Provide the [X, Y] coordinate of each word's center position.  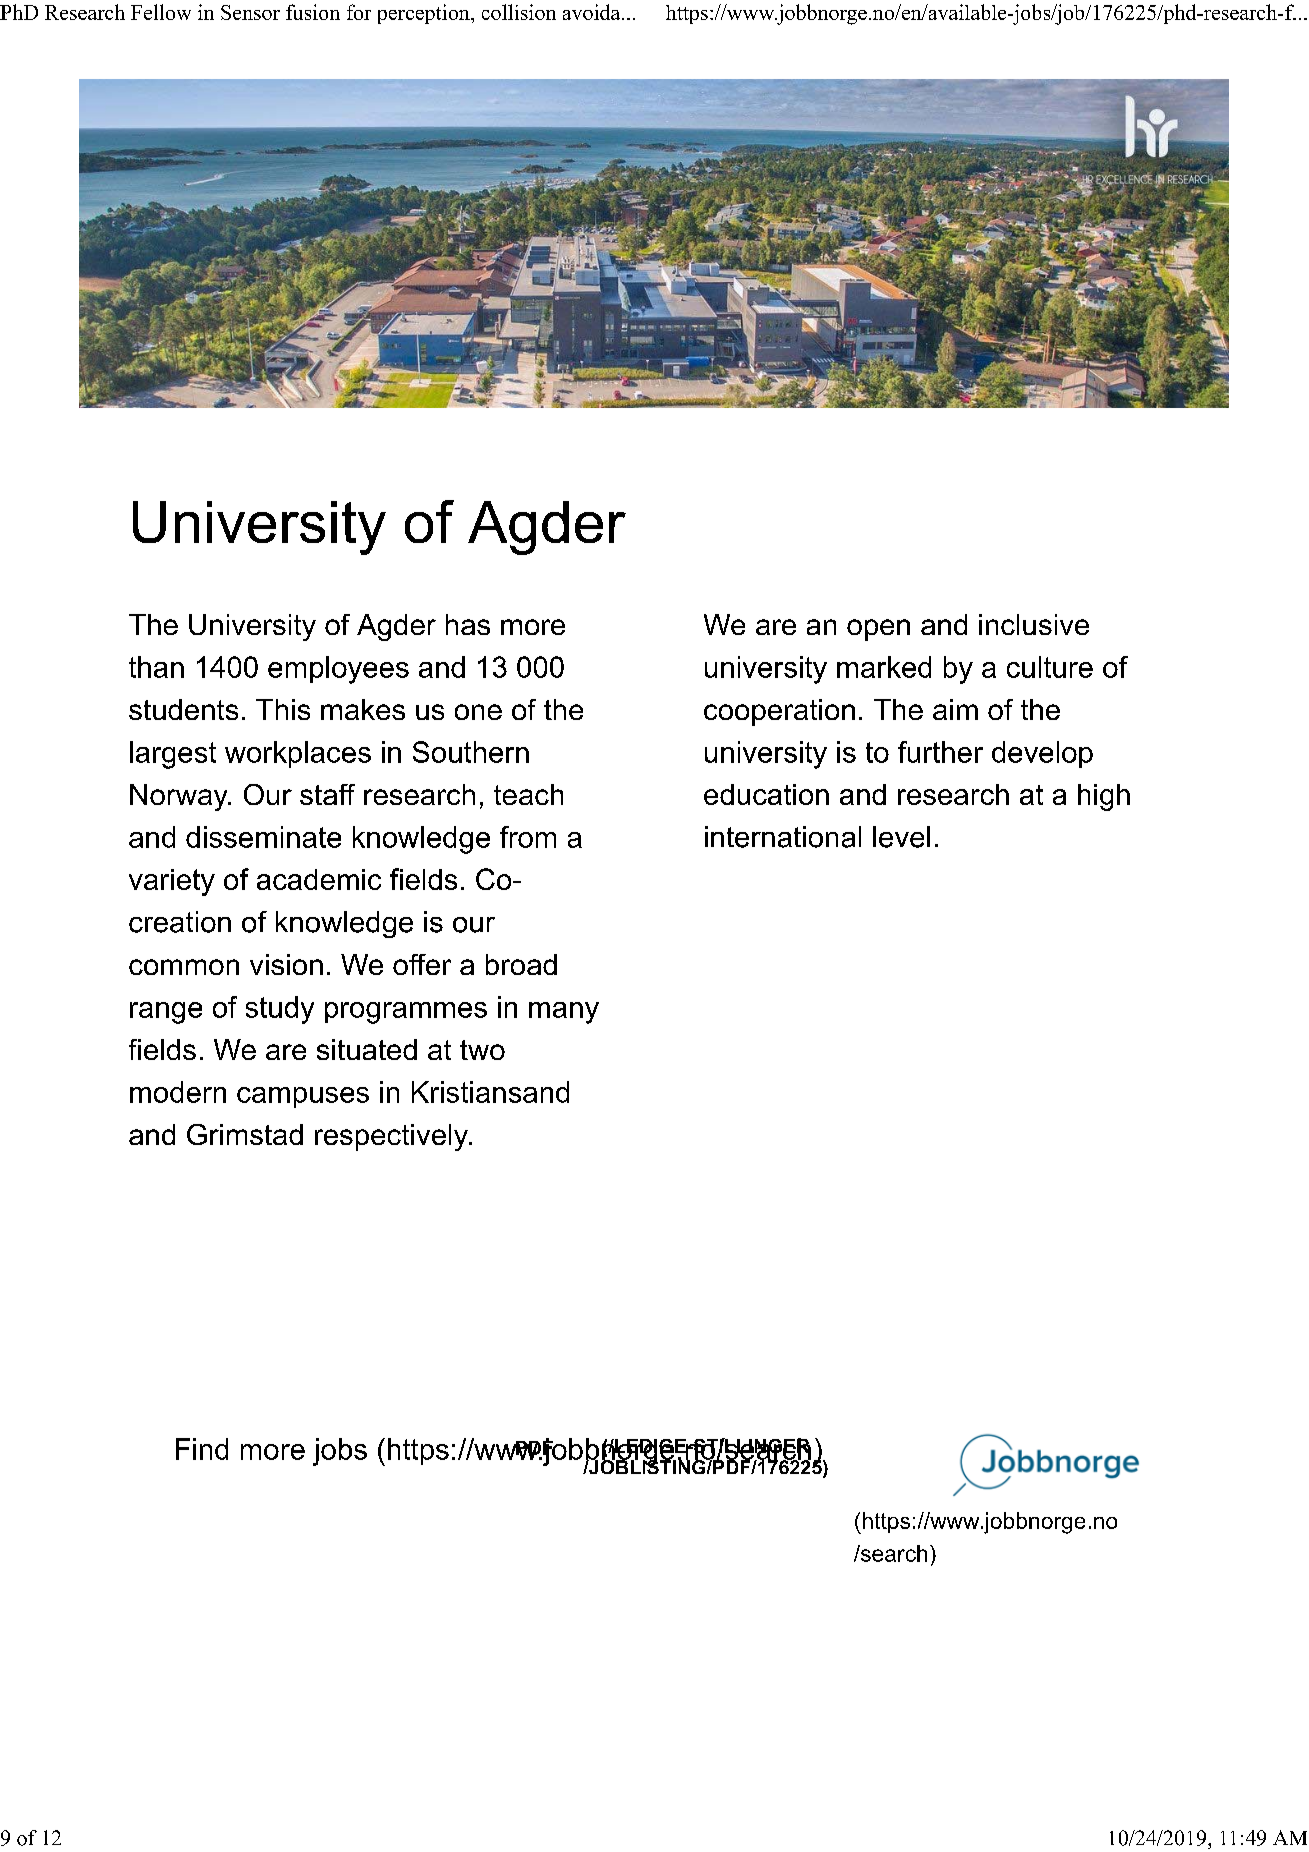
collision [519, 12]
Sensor [250, 12]
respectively [392, 1137]
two [482, 1050]
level [901, 837]
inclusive [1034, 624]
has [468, 624]
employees [338, 670]
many [564, 1013]
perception [425, 14]
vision [286, 964]
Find [202, 1449]
